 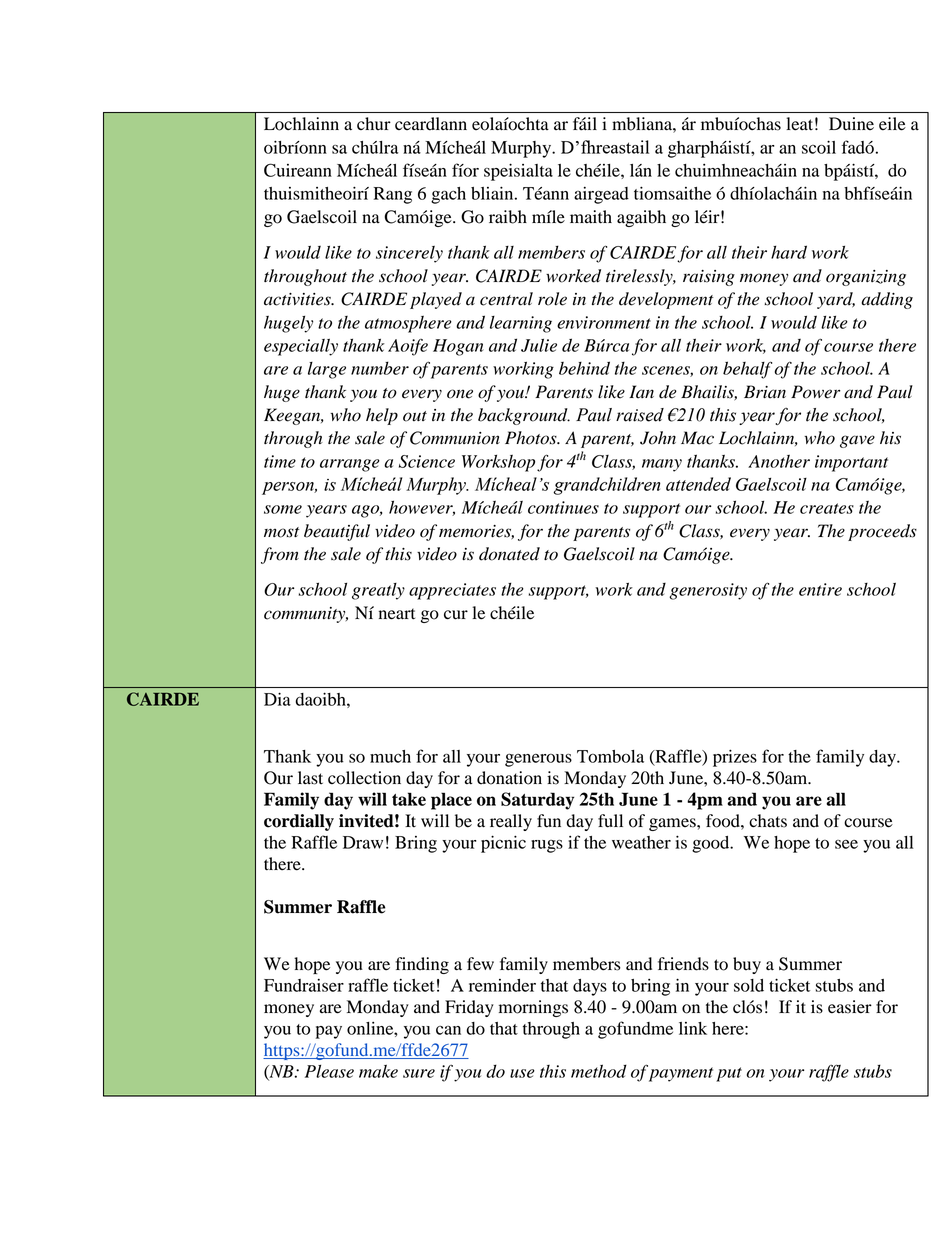 I want to click on help, so click(x=382, y=416).
